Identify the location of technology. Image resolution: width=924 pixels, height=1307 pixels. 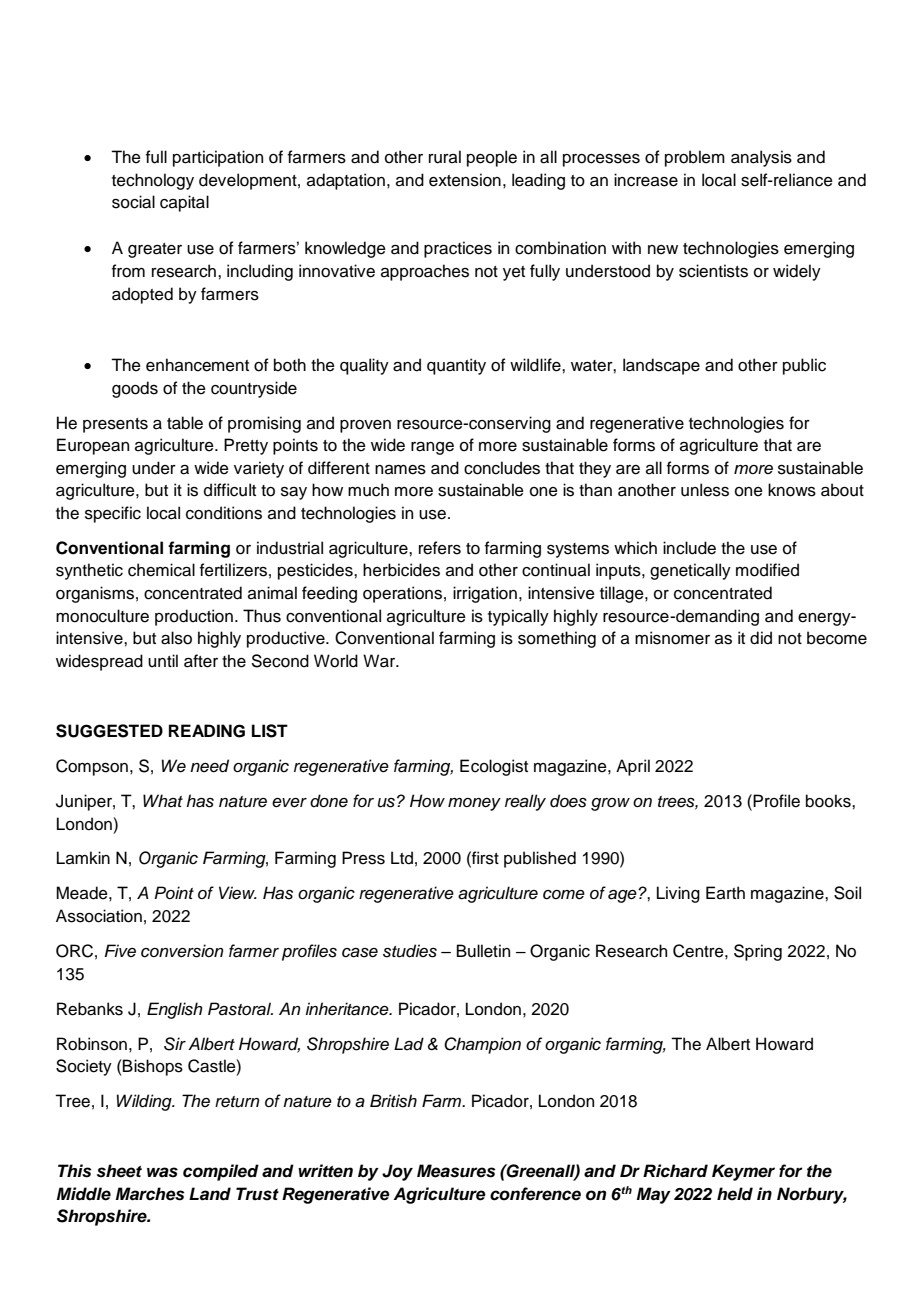
(153, 181).
